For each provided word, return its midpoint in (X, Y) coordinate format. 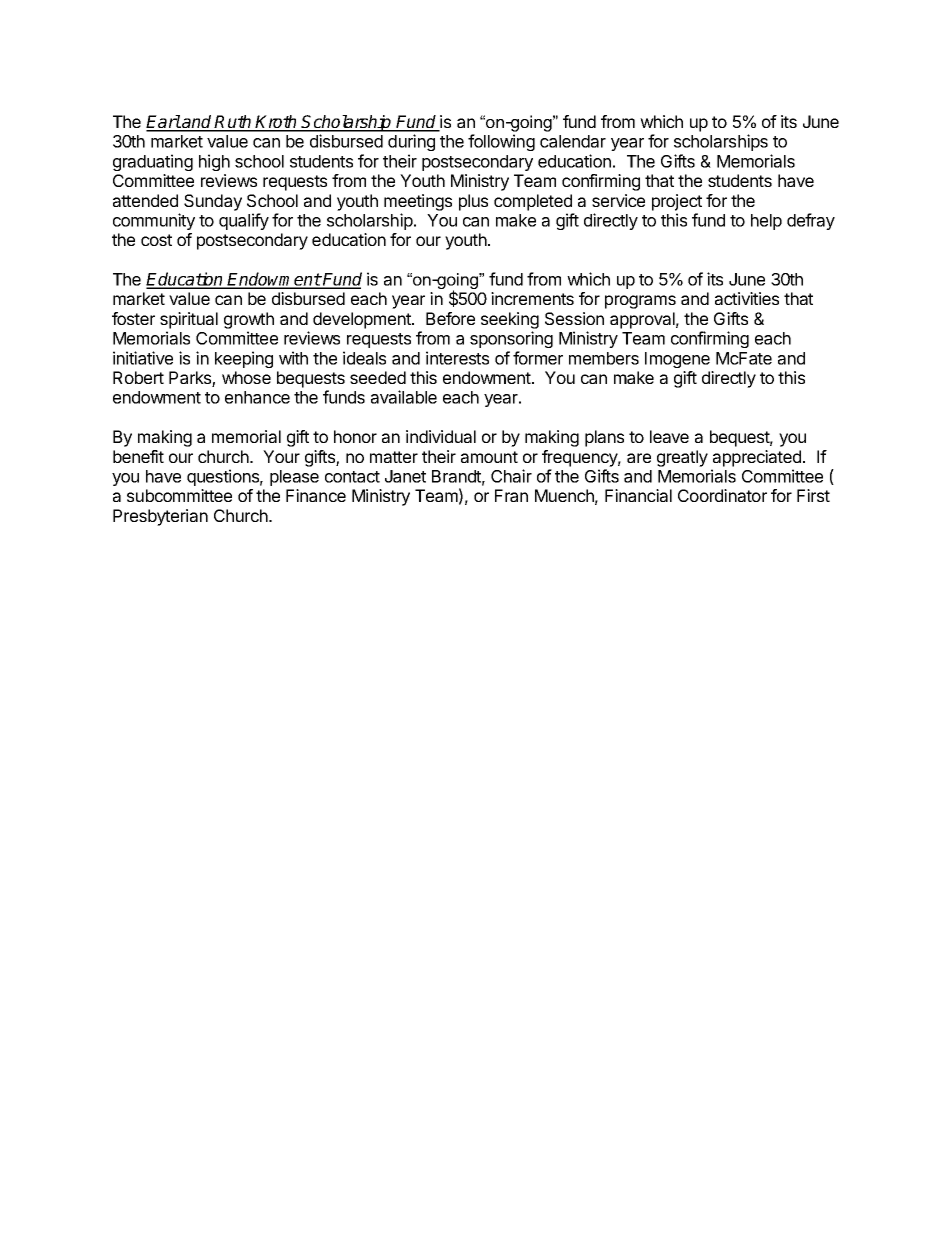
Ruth (234, 123)
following (501, 142)
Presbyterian (160, 517)
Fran (511, 495)
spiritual (189, 320)
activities (747, 298)
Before (450, 318)
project (677, 202)
